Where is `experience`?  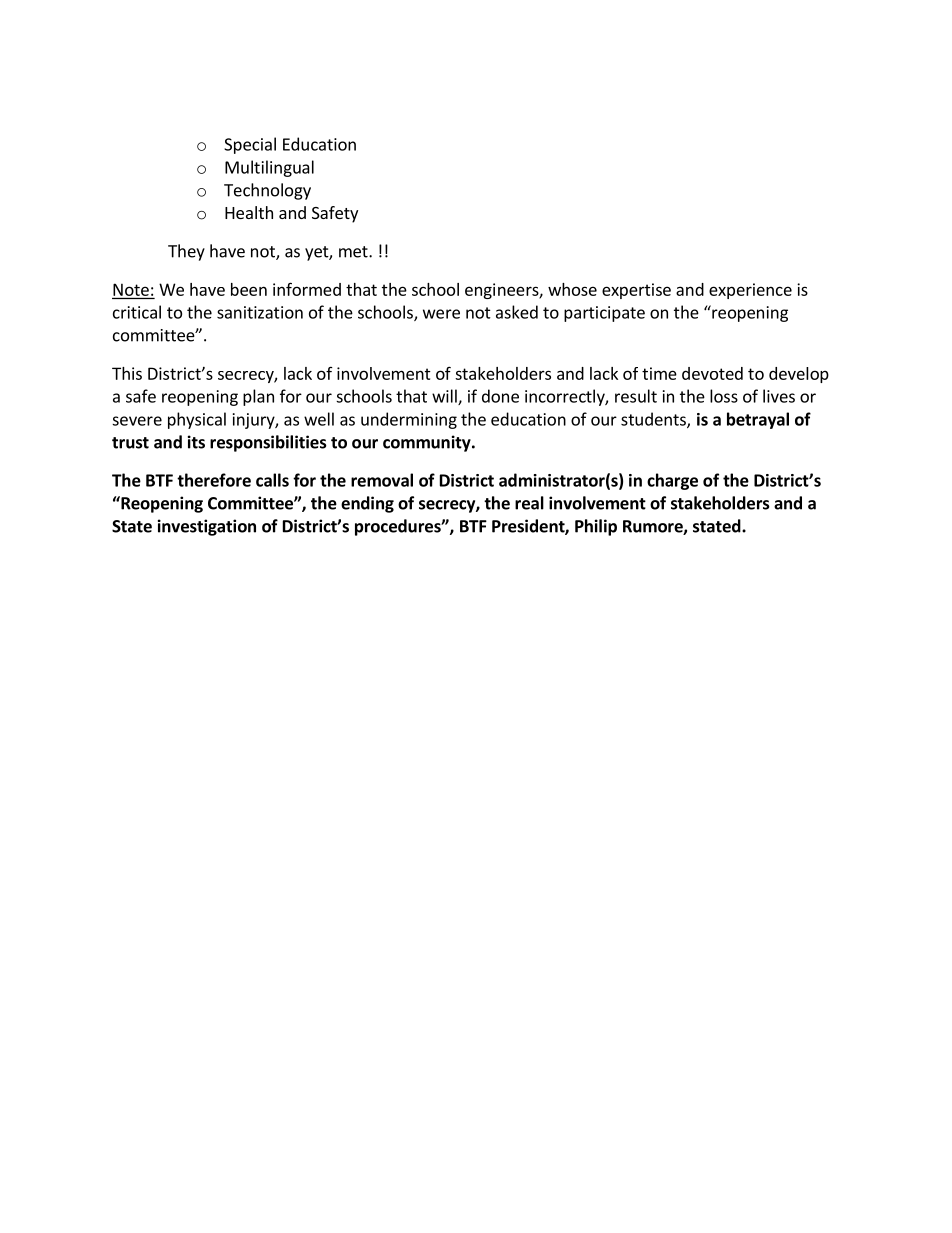 experience is located at coordinates (750, 291).
